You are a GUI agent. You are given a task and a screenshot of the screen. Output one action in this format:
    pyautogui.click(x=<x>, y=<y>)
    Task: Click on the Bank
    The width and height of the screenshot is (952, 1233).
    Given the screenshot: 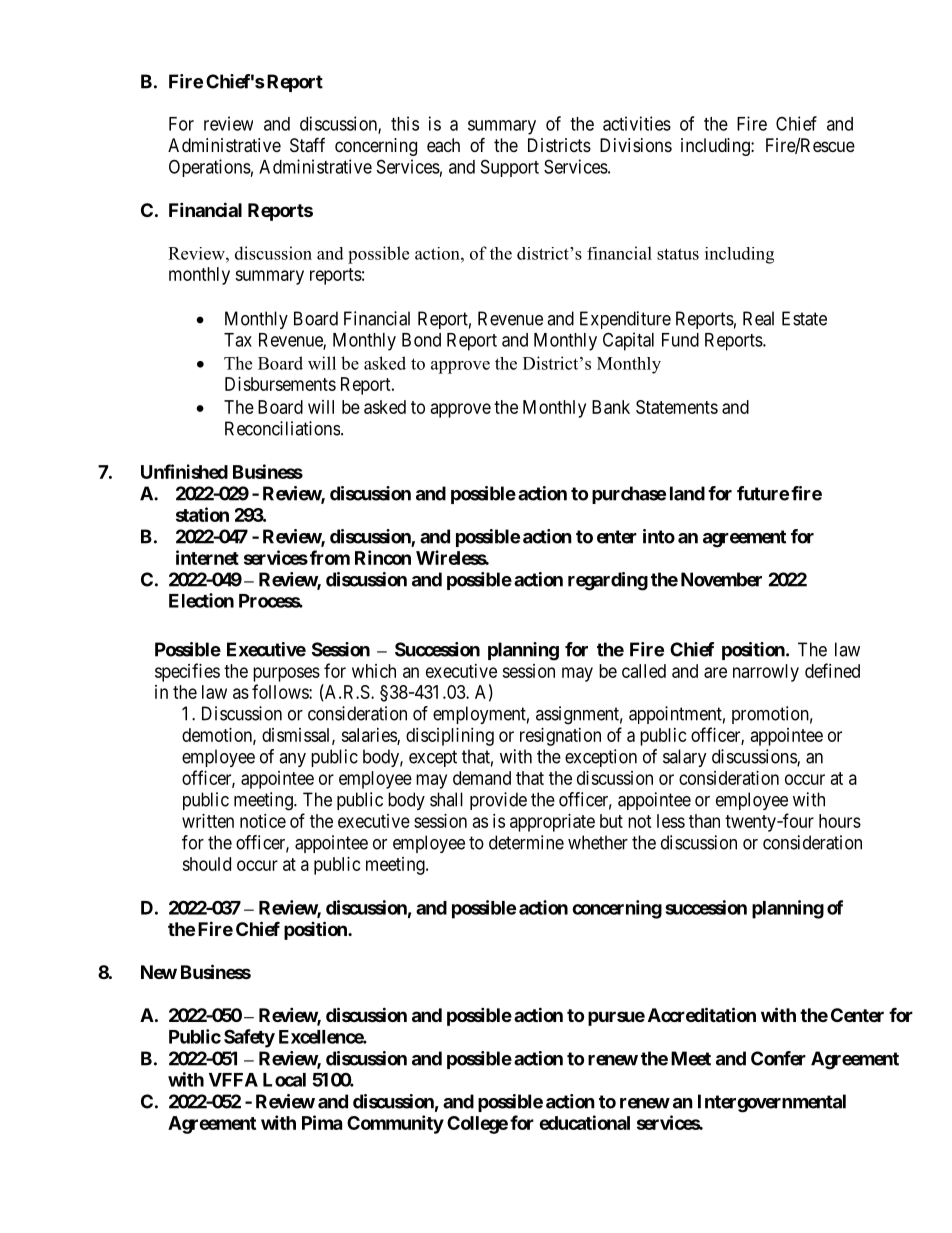 What is the action you would take?
    pyautogui.click(x=611, y=407)
